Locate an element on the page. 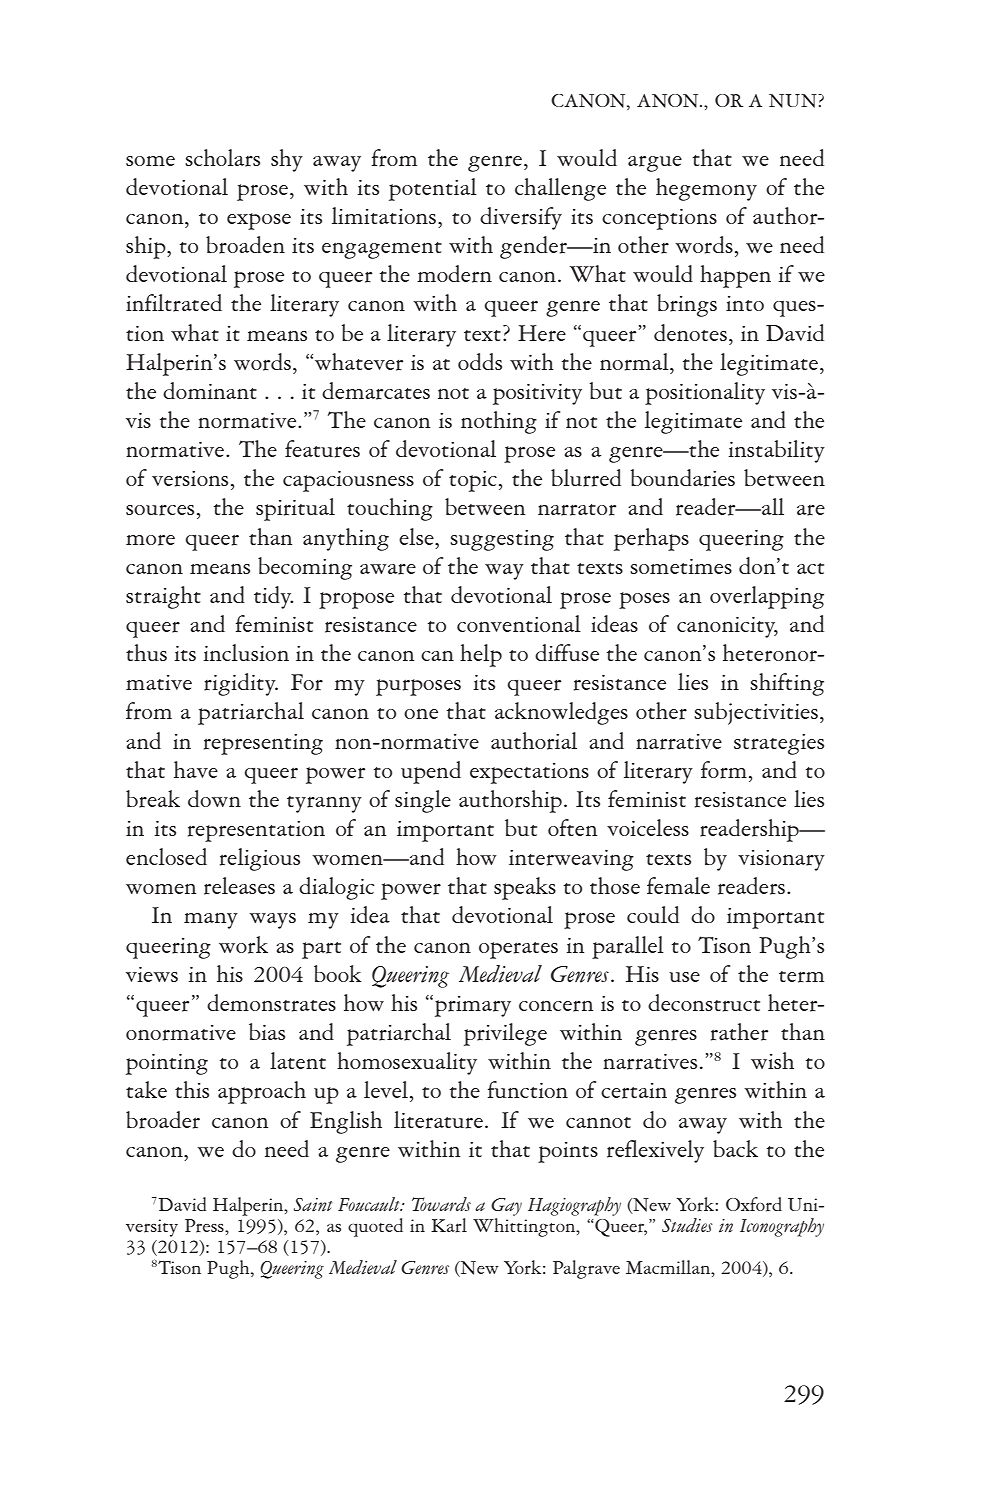  Karl is located at coordinates (449, 1225).
